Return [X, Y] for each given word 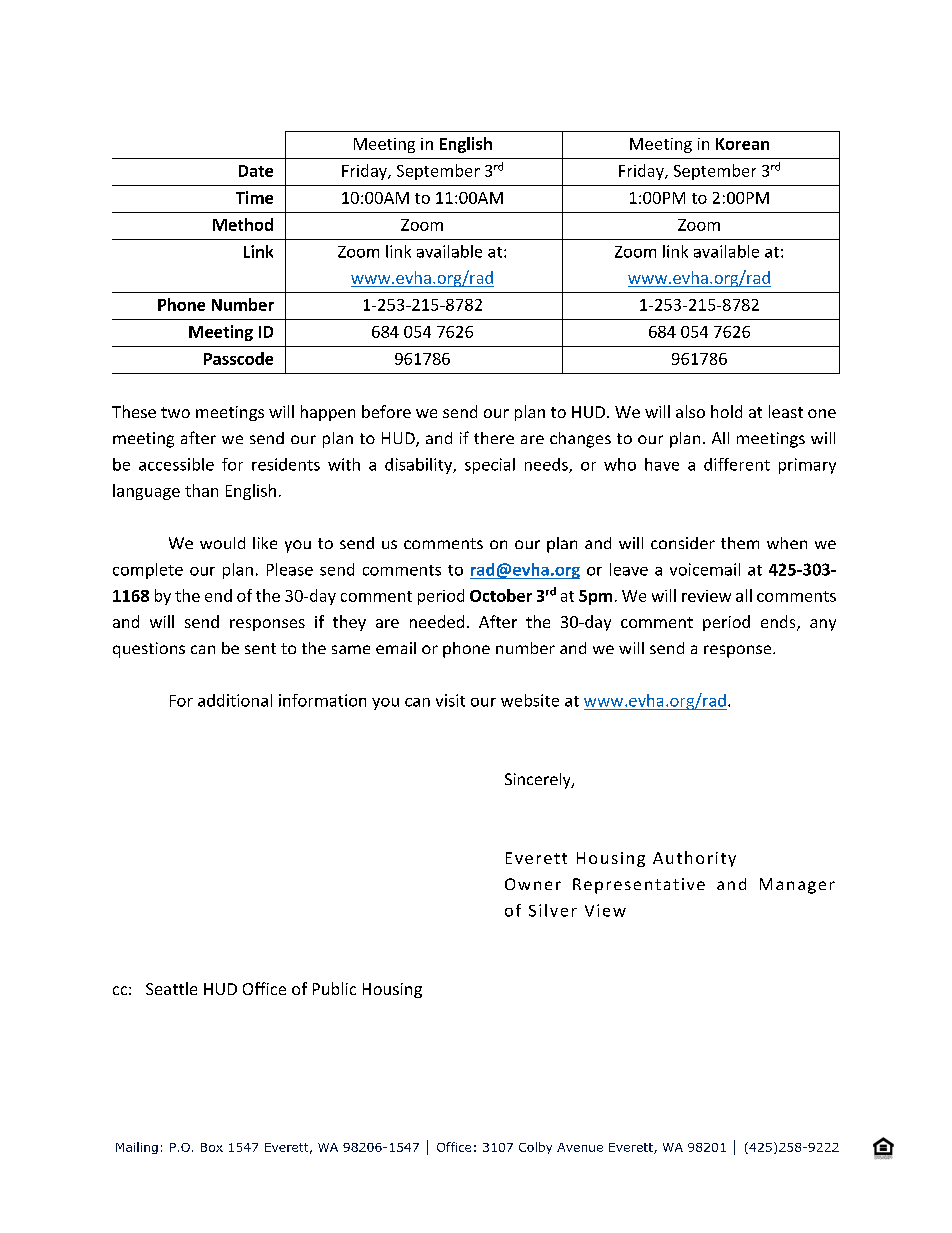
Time [254, 197]
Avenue [580, 1147]
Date [256, 171]
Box [212, 1147]
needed [437, 621]
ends [779, 623]
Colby [535, 1148]
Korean [742, 144]
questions [149, 650]
